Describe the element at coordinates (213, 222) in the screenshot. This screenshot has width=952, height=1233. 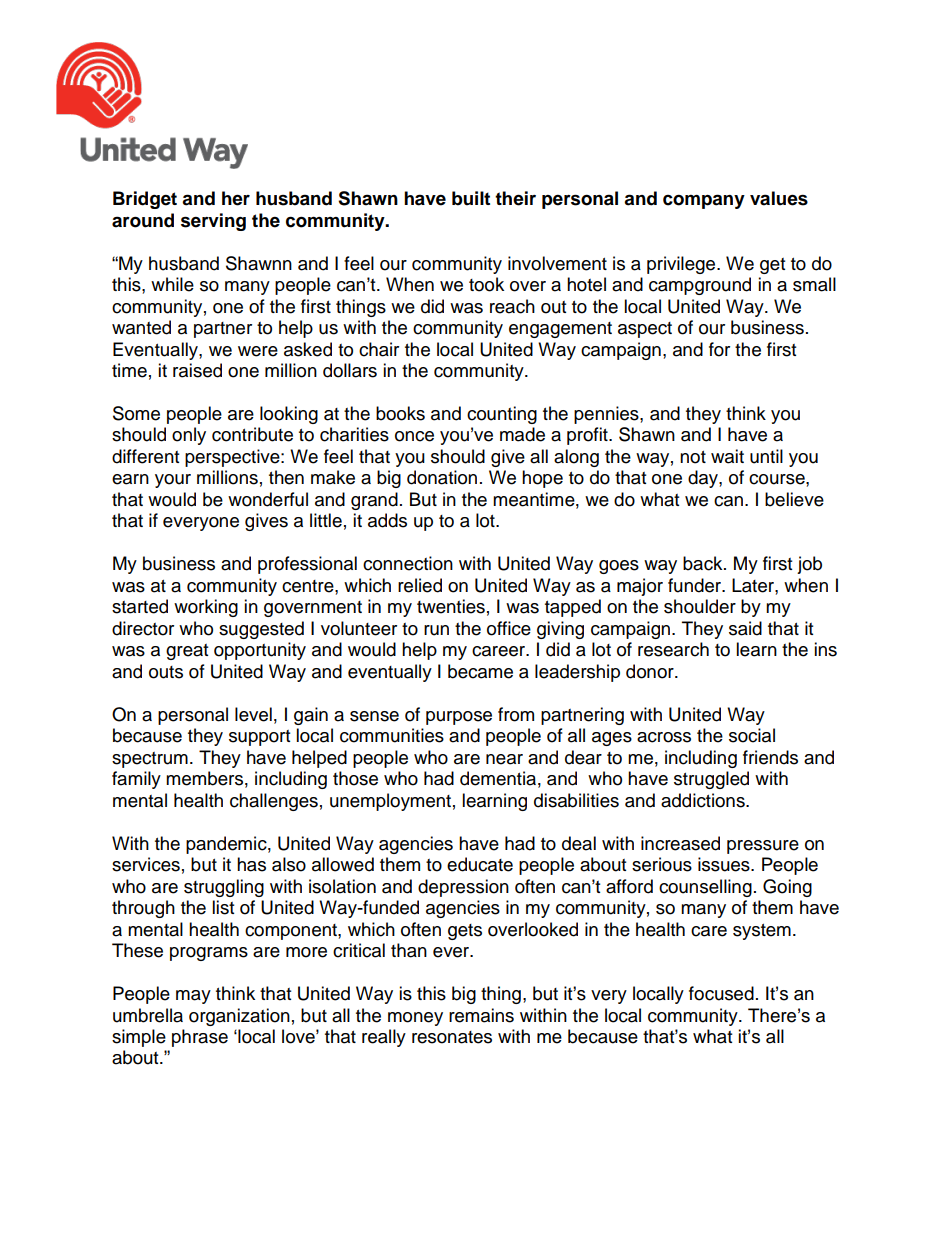
I see `serving` at that location.
